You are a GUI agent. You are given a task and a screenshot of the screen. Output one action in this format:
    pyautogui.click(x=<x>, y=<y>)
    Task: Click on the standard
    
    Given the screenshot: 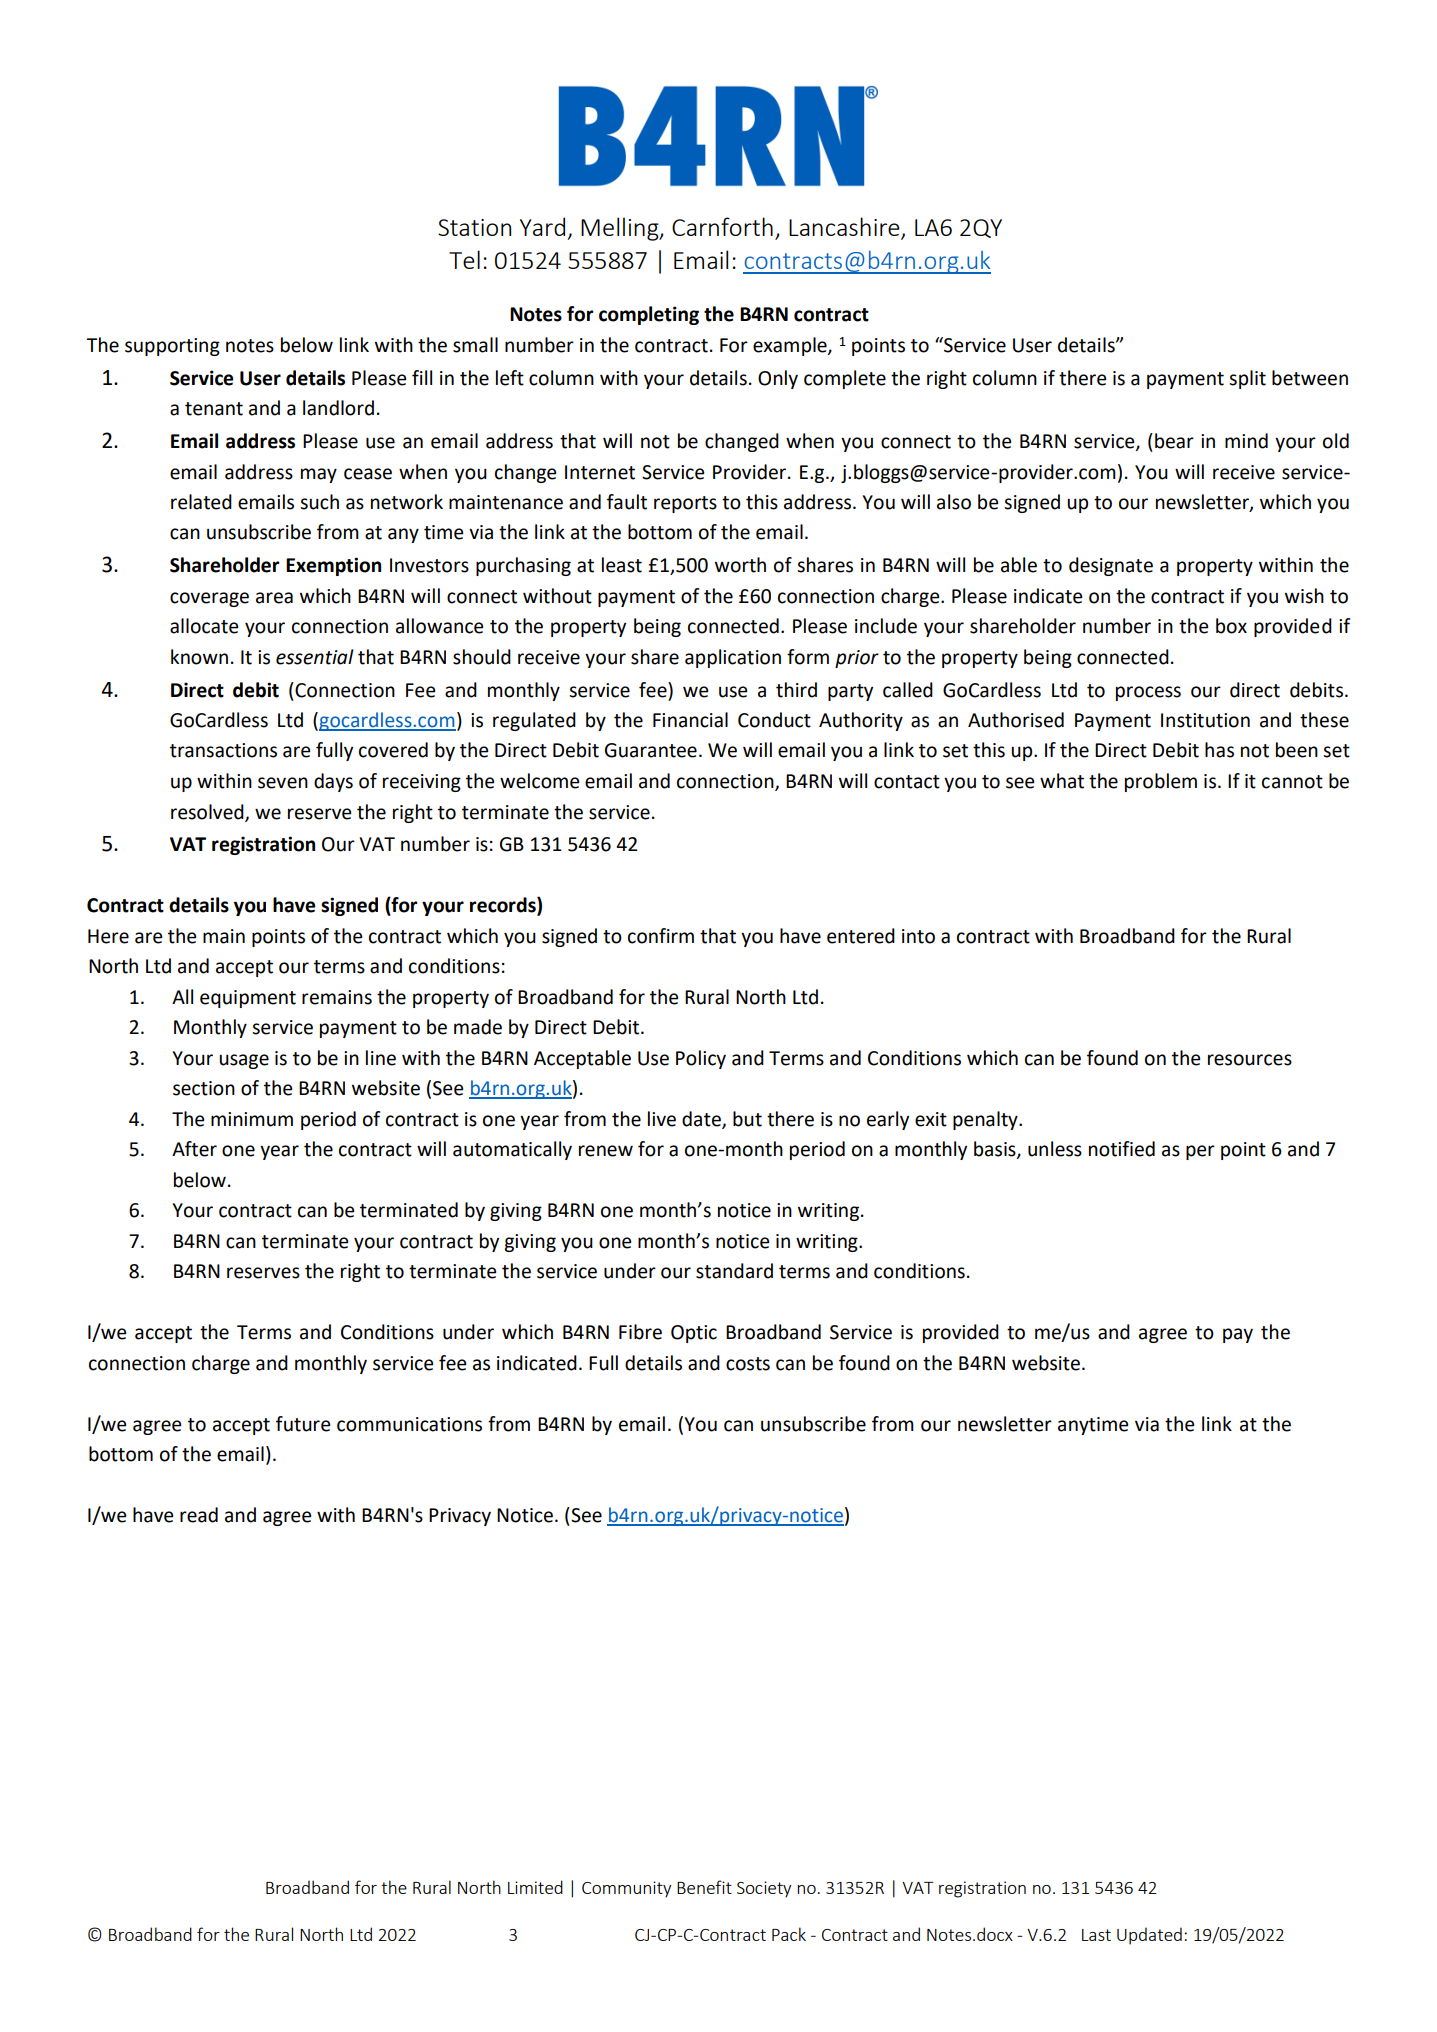 What is the action you would take?
    pyautogui.click(x=734, y=1271)
